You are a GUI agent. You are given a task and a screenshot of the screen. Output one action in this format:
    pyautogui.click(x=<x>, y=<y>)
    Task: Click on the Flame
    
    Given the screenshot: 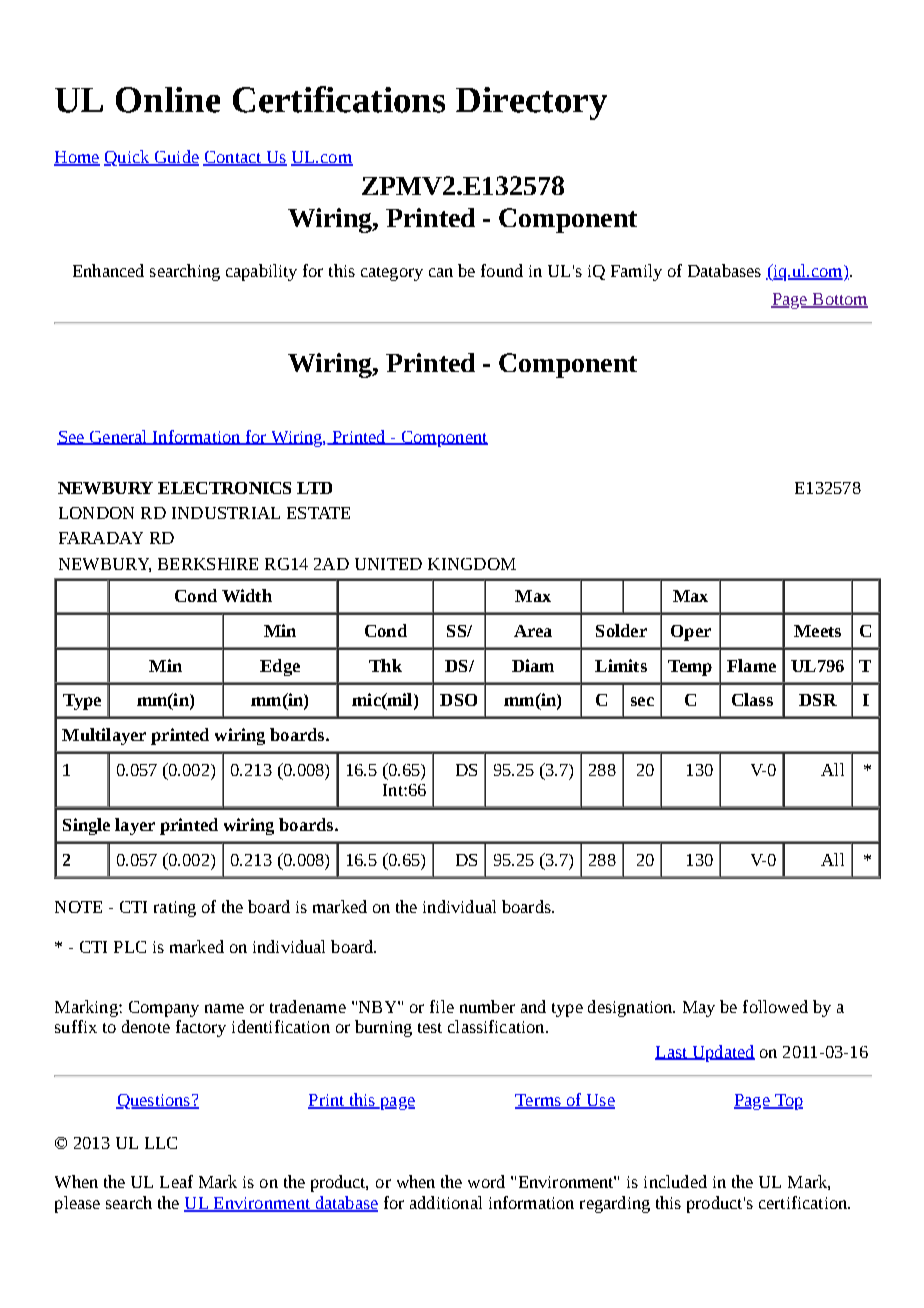 What is the action you would take?
    pyautogui.click(x=751, y=665)
